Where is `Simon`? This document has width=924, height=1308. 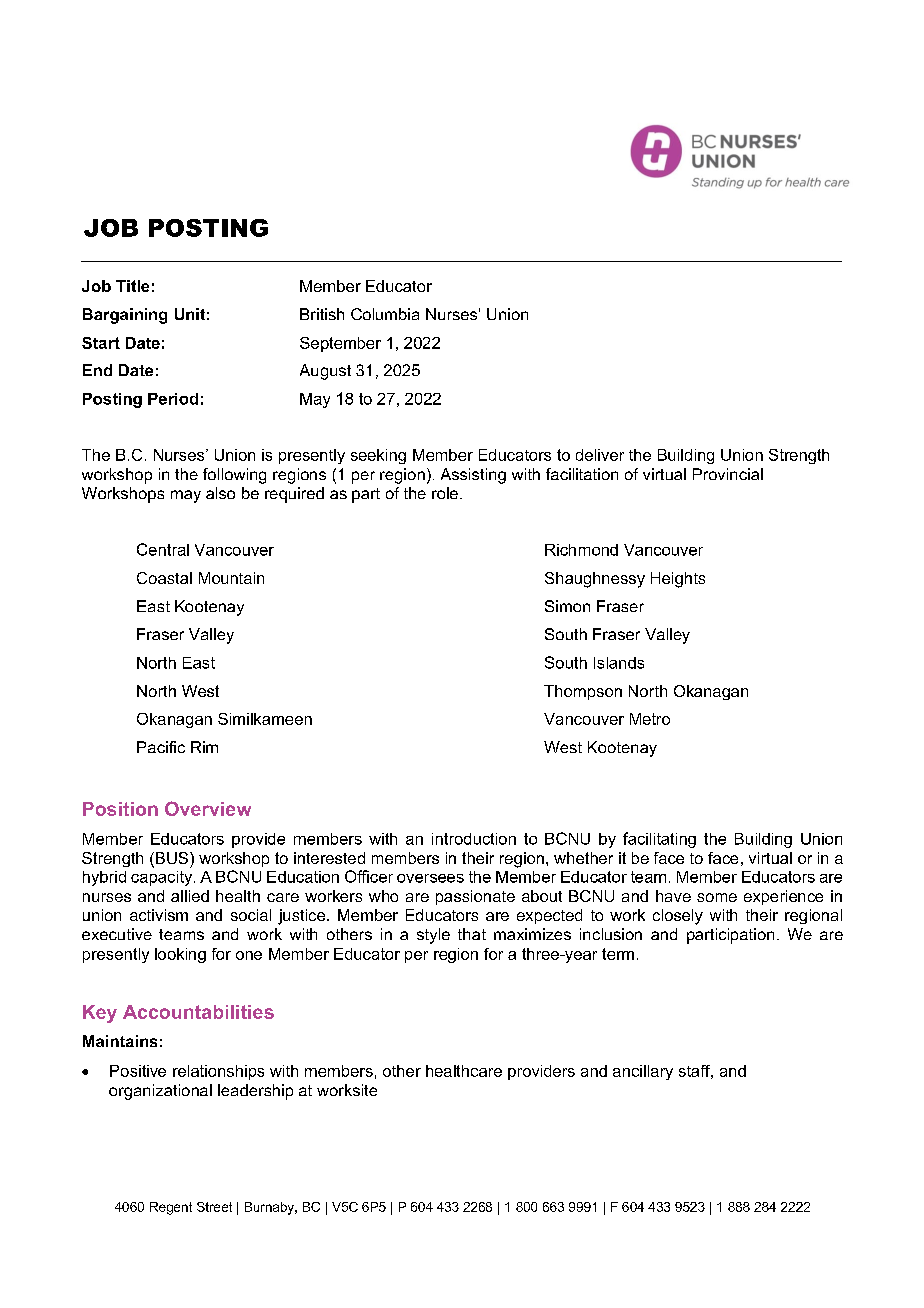 Simon is located at coordinates (567, 606).
